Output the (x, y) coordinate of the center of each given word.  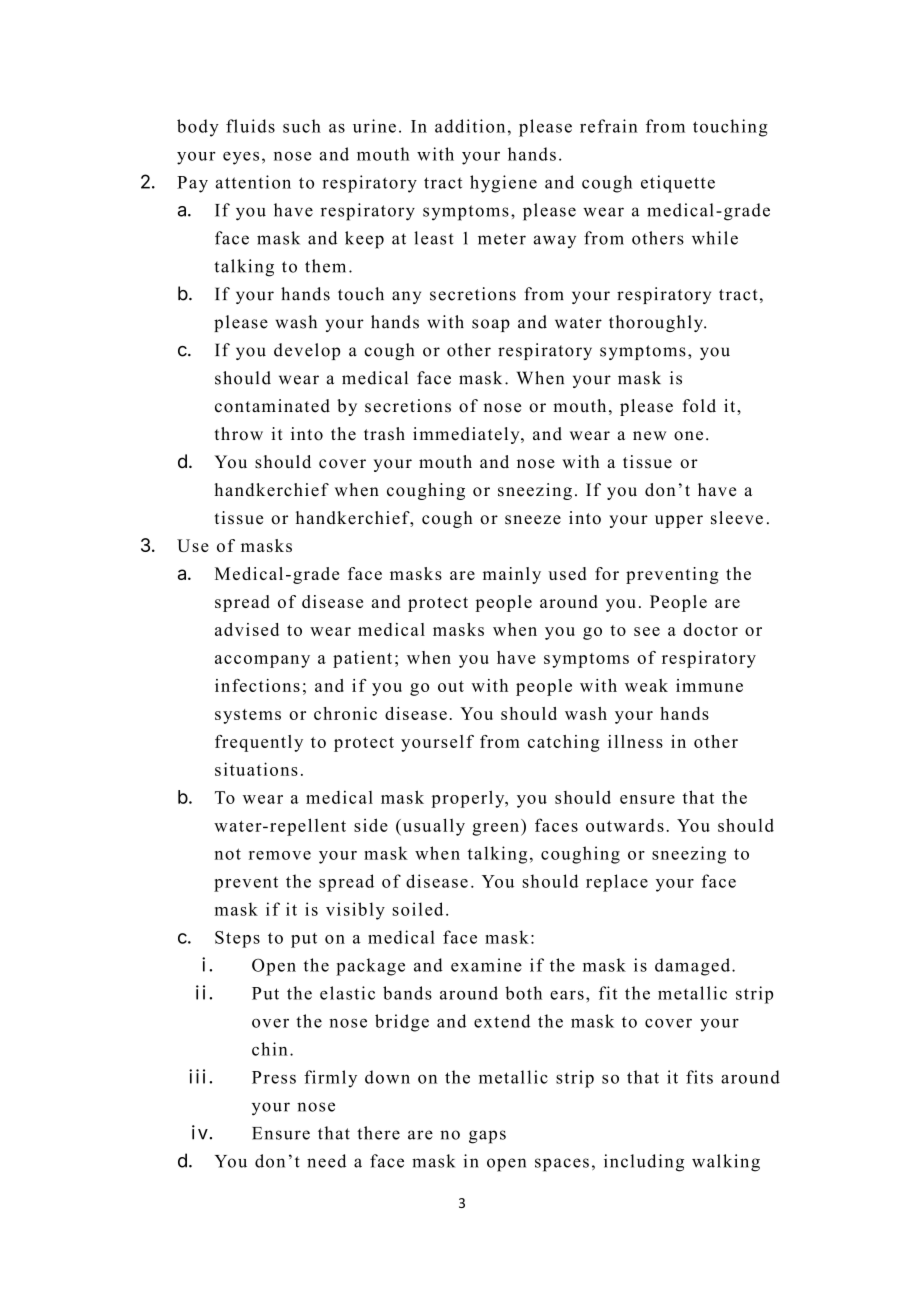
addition (470, 126)
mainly (512, 575)
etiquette (678, 184)
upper (679, 521)
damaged (694, 967)
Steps (237, 939)
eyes (241, 158)
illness (635, 741)
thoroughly (657, 323)
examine (486, 965)
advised (247, 629)
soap (491, 325)
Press (274, 1077)
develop (307, 351)
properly (469, 799)
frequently (259, 743)
